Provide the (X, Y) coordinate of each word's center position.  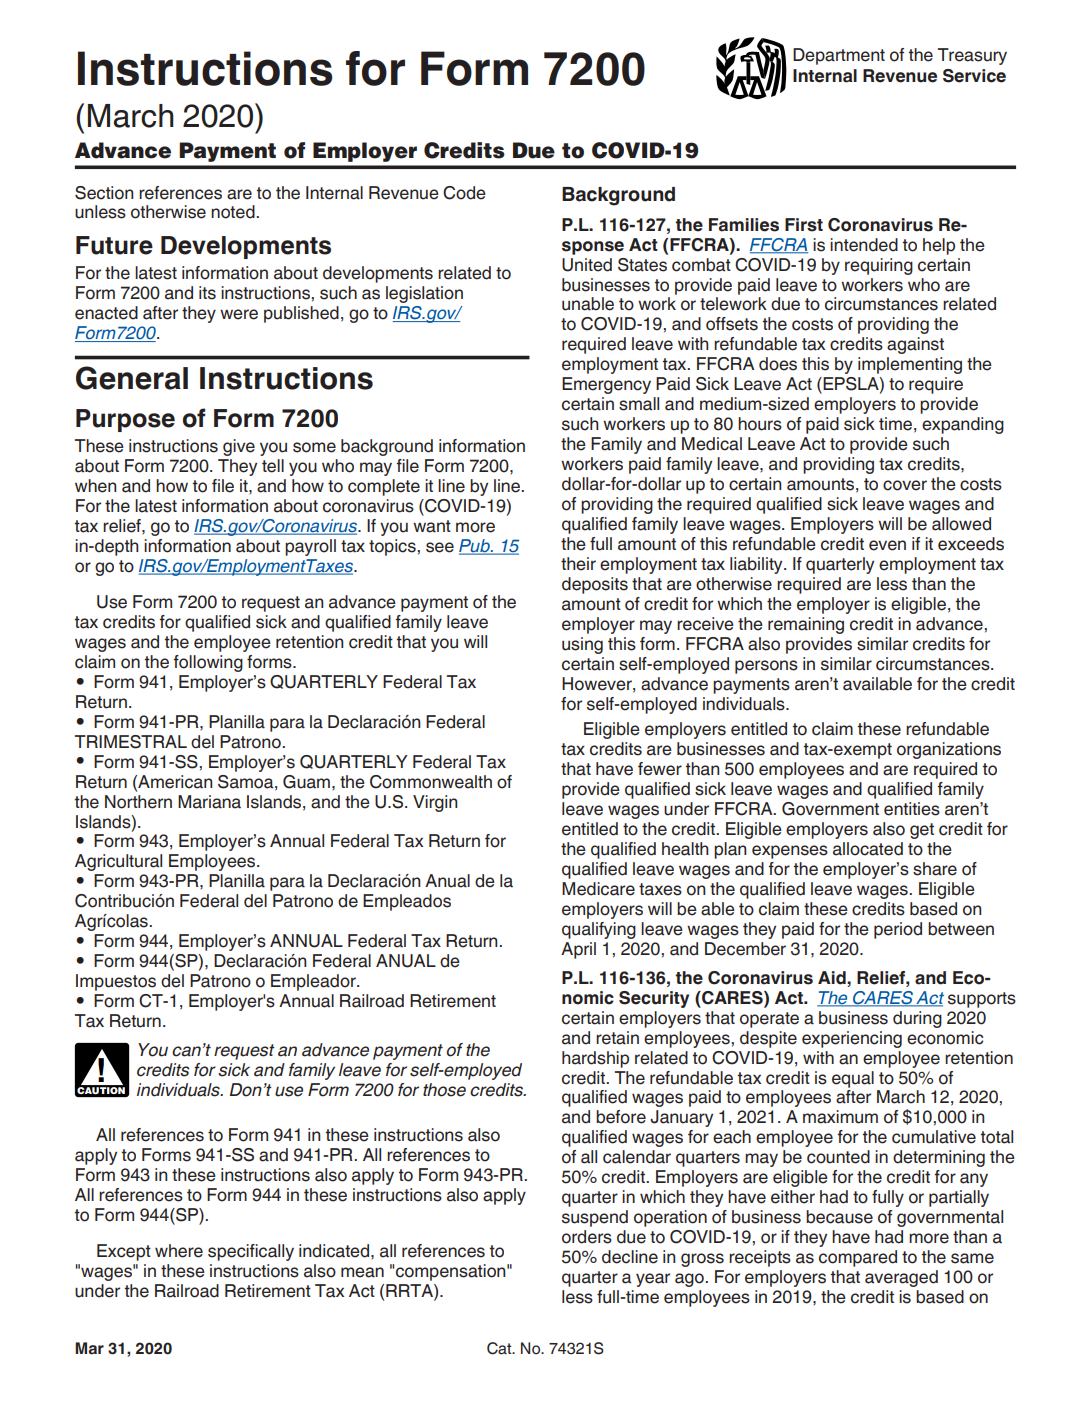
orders (587, 1237)
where (179, 1251)
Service (974, 76)
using (582, 645)
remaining (806, 625)
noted (234, 212)
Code (464, 193)
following (208, 663)
